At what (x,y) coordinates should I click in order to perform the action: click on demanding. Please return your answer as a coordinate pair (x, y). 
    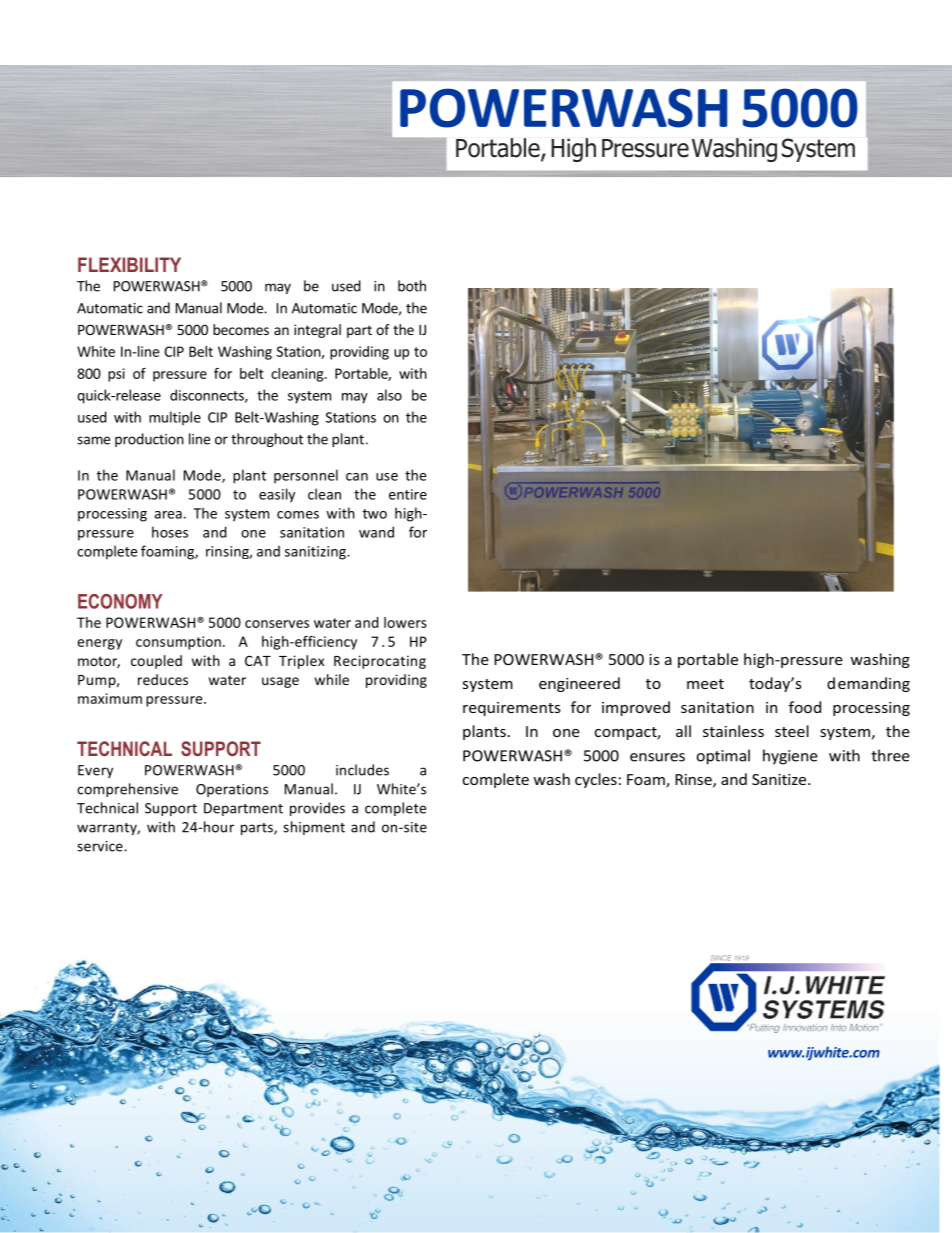
    Looking at the image, I should click on (868, 684).
